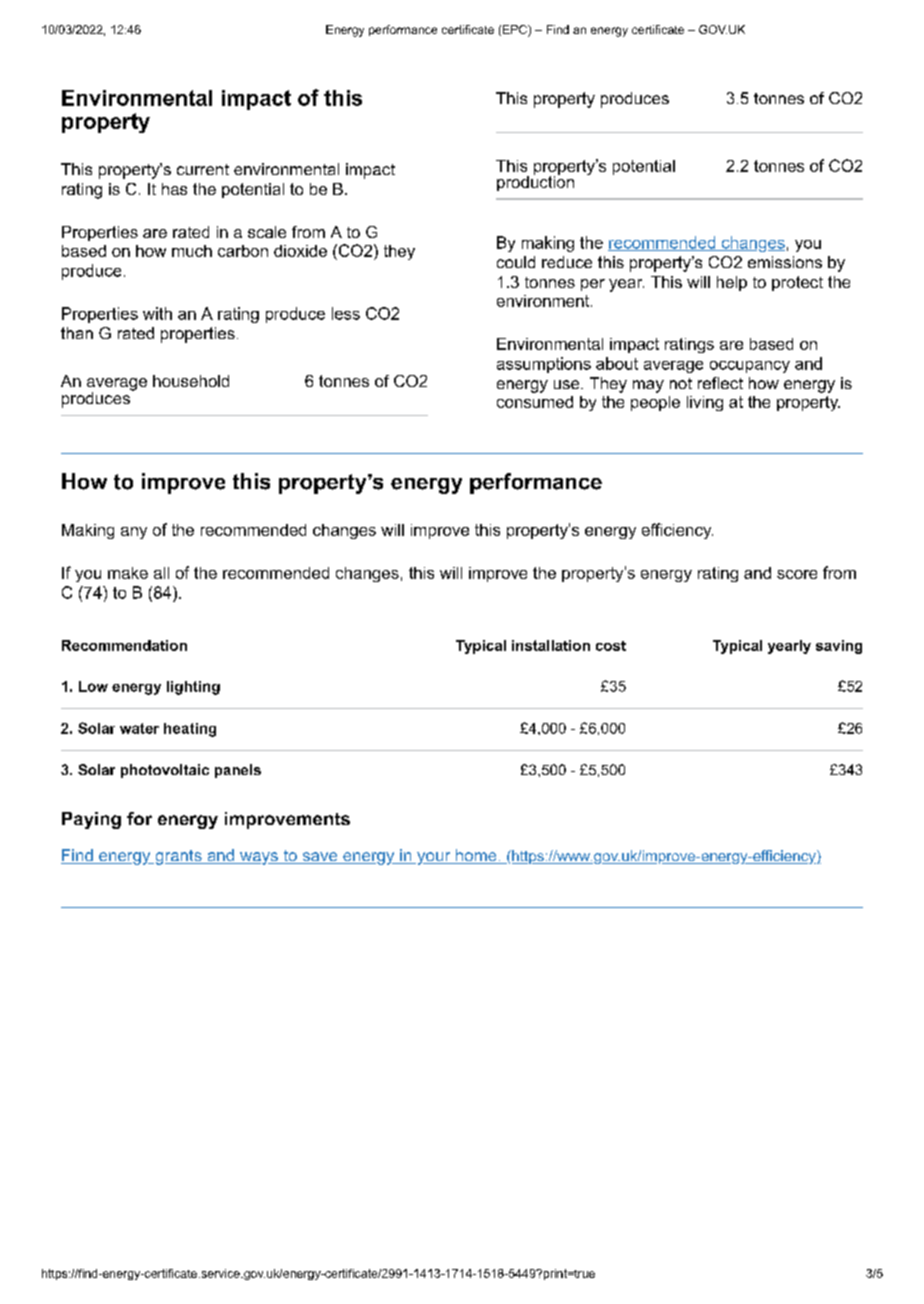 The width and height of the screenshot is (924, 1304). What do you see at coordinates (476, 856) in the screenshot?
I see `home` at bounding box center [476, 856].
